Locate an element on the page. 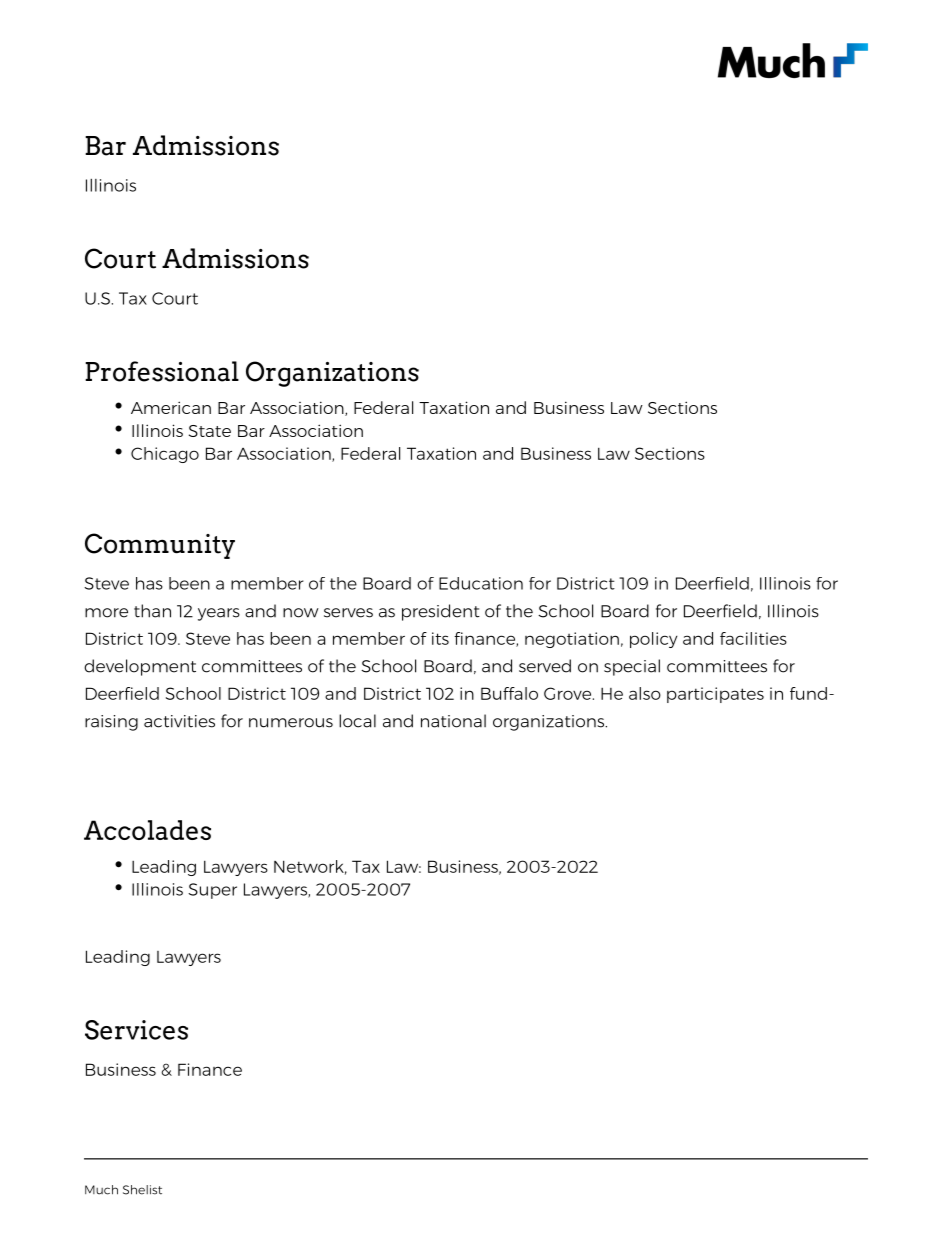 This document has height=1233, width=952. Much is located at coordinates (101, 1190).
